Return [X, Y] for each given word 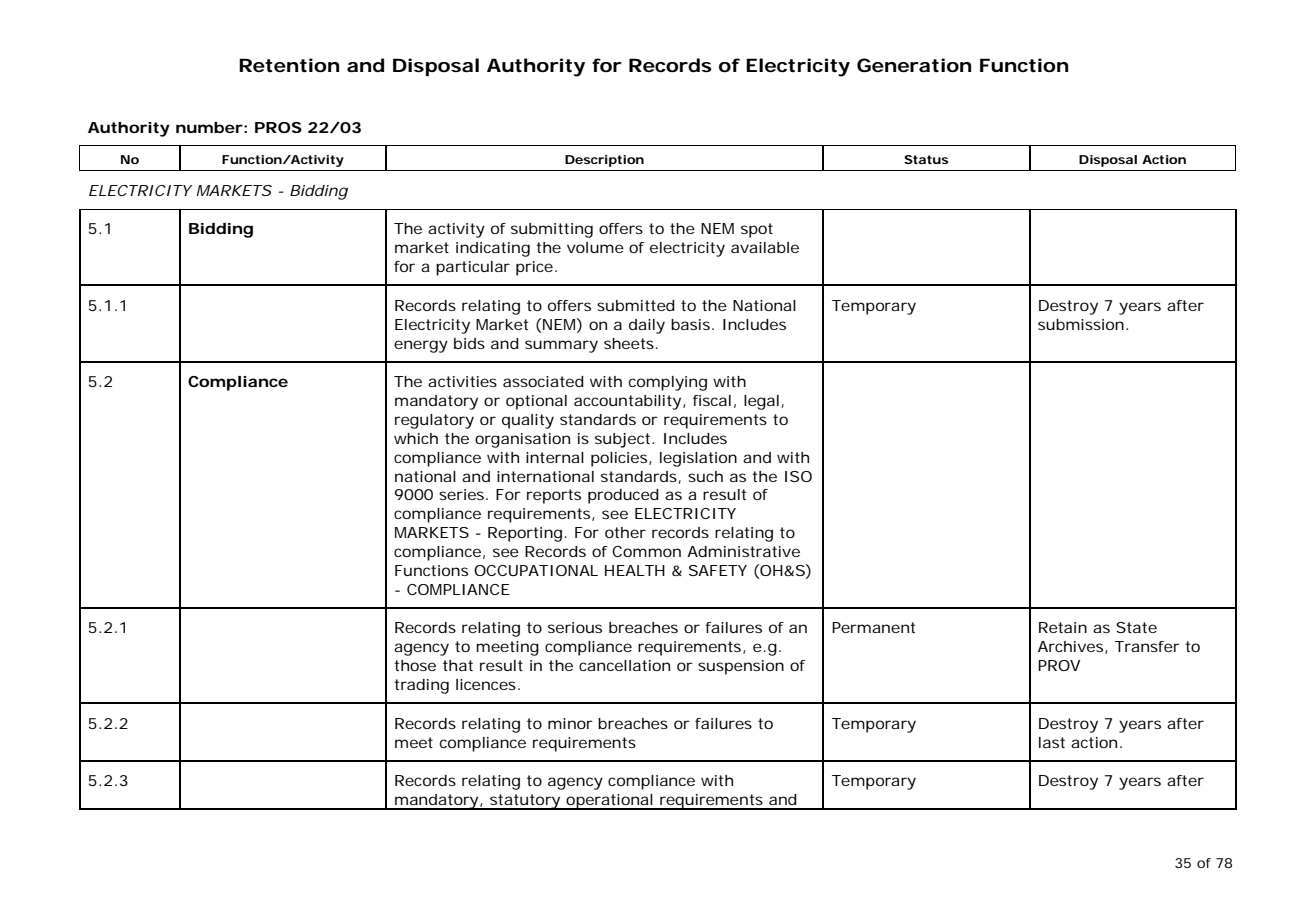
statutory [525, 802]
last [1052, 742]
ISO [798, 476]
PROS [278, 127]
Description [604, 161]
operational [610, 802]
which [416, 438]
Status [926, 159]
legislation [698, 459]
